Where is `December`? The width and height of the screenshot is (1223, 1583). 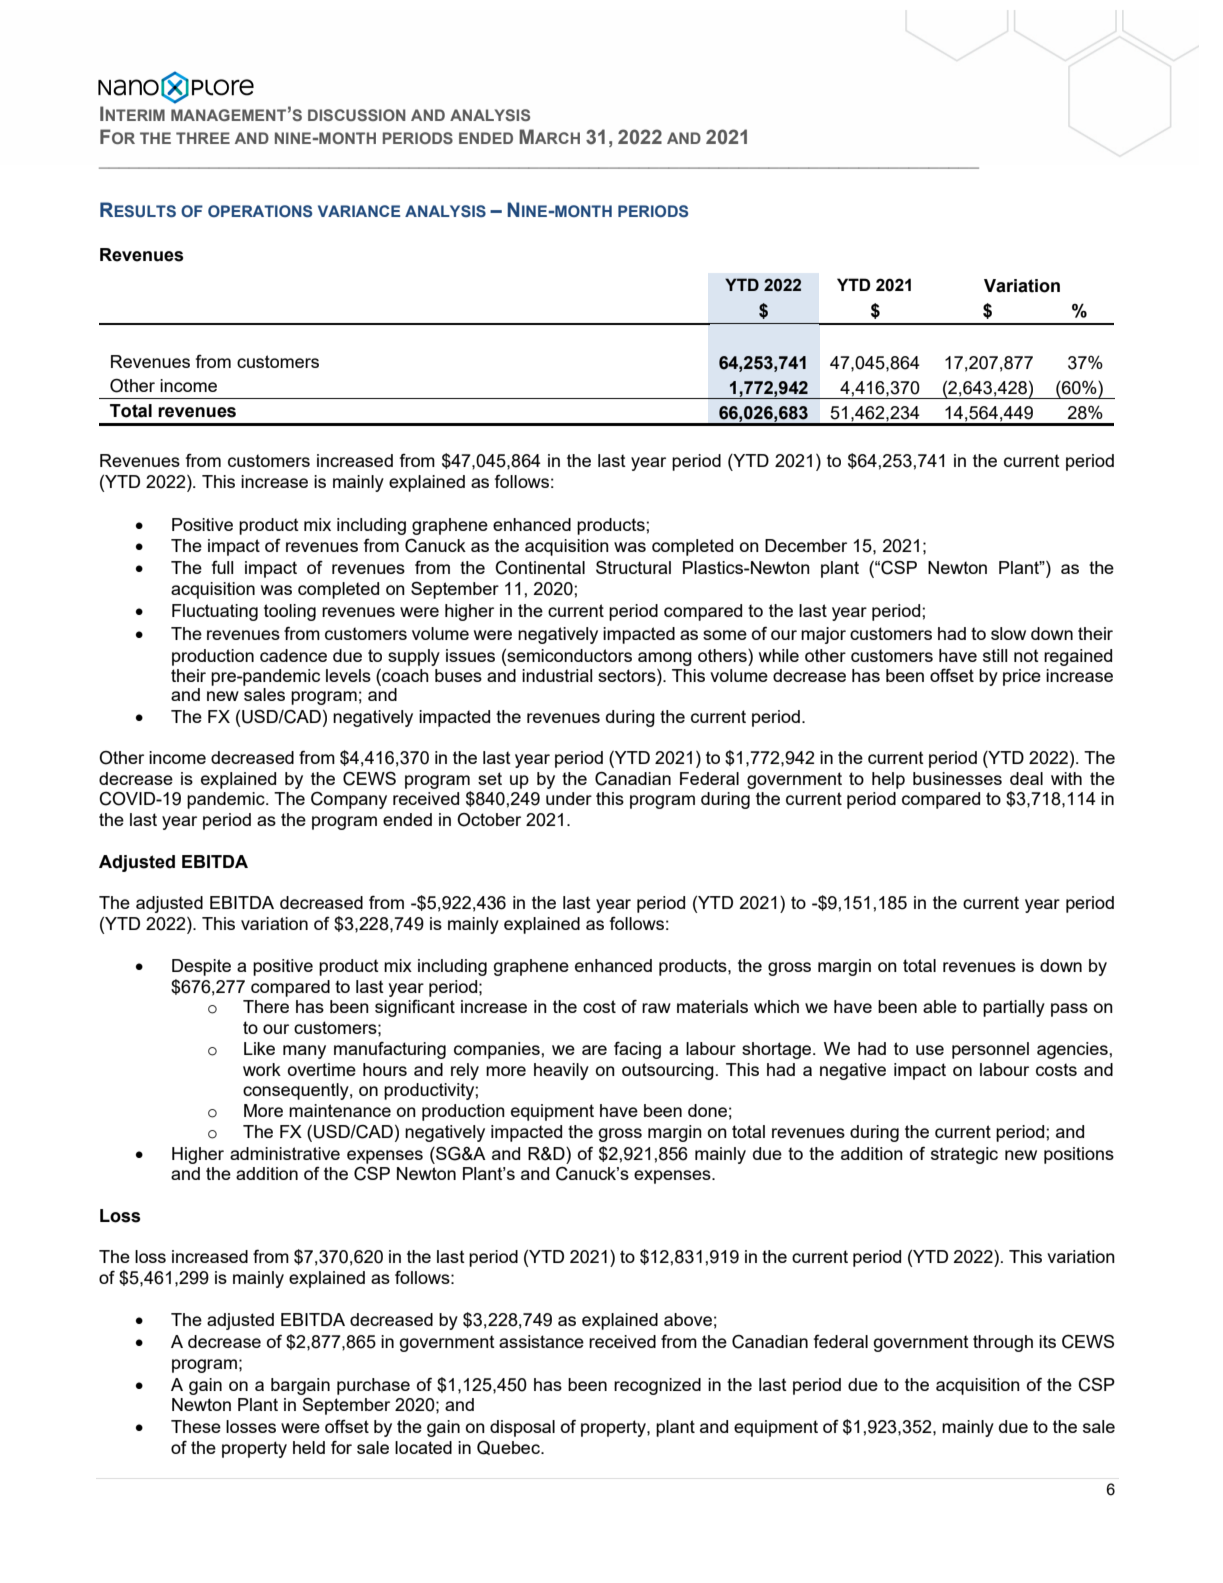 December is located at coordinates (806, 545).
